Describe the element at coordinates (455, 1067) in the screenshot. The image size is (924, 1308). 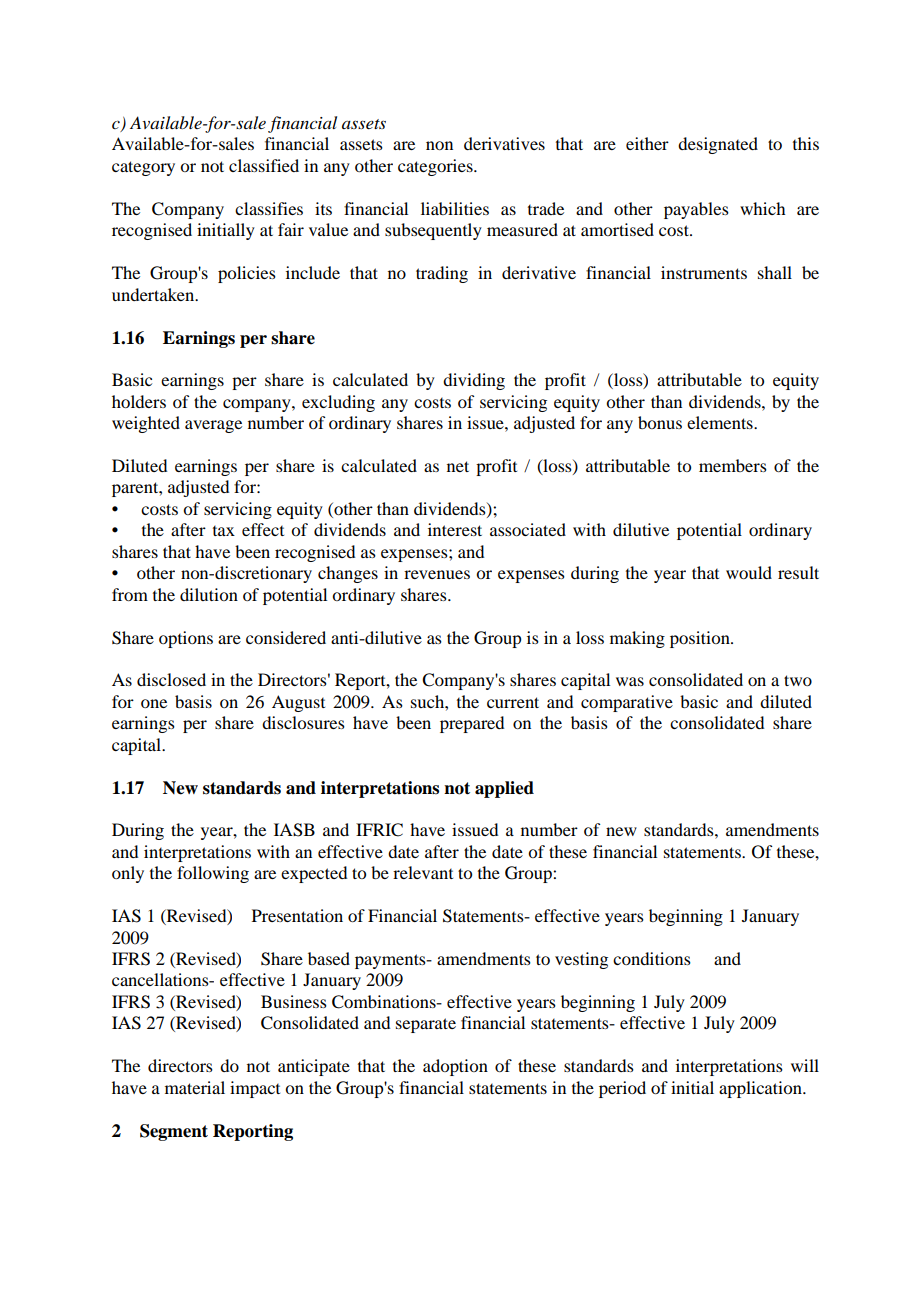
I see `adoption` at that location.
